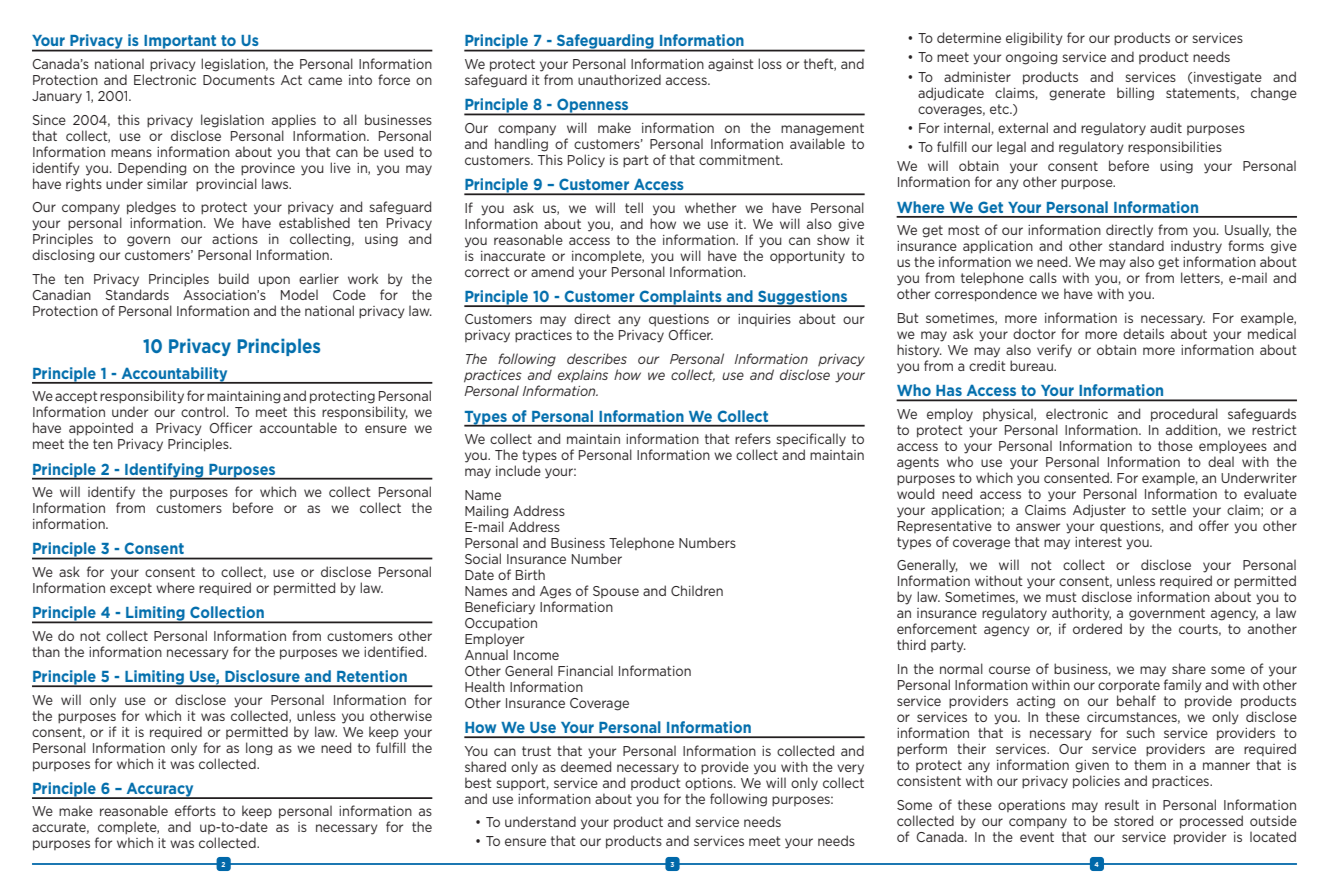 This screenshot has width=1329, height=896. What do you see at coordinates (619, 79) in the screenshot?
I see `unauthorized` at bounding box center [619, 79].
